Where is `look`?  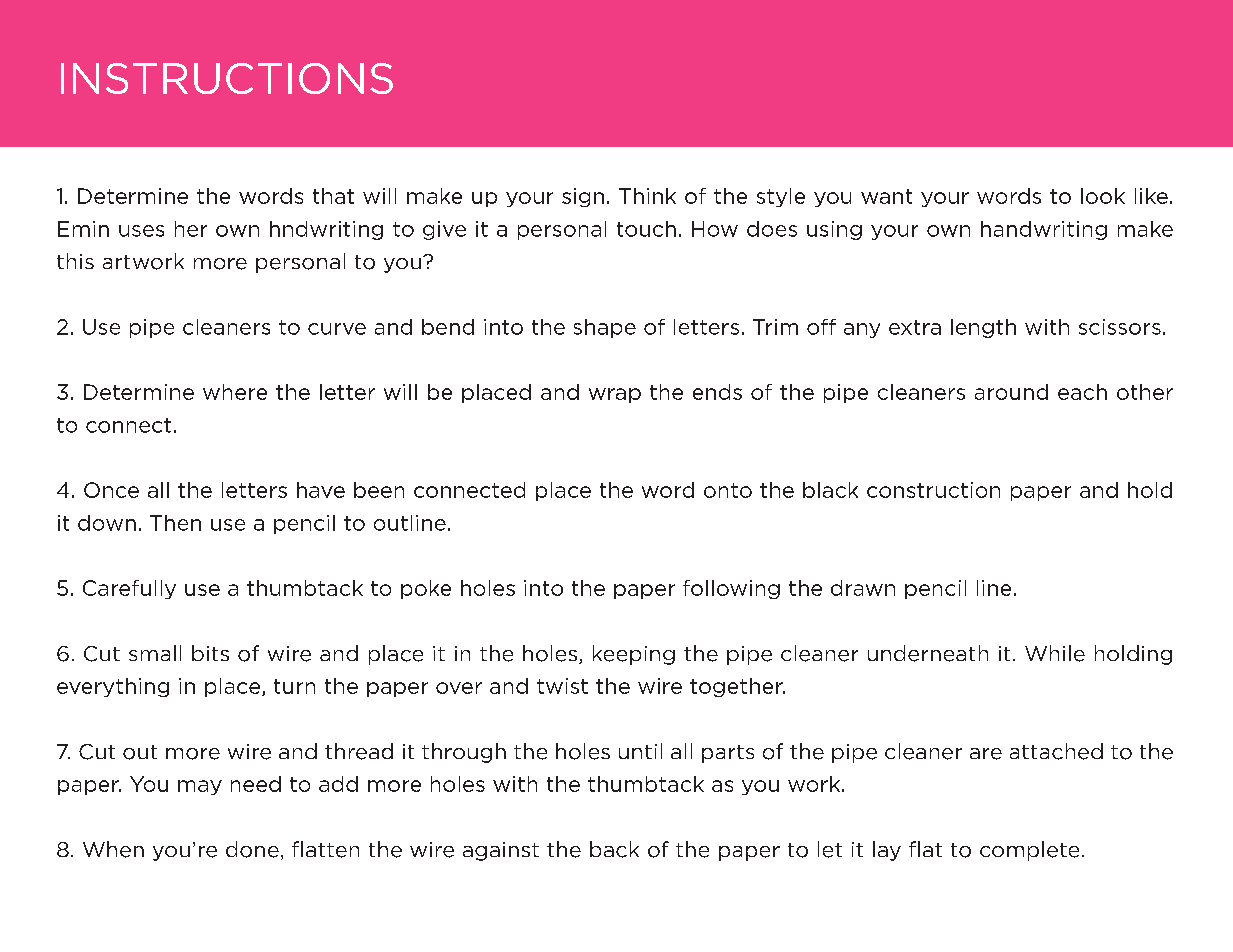
look is located at coordinates (1103, 196).
